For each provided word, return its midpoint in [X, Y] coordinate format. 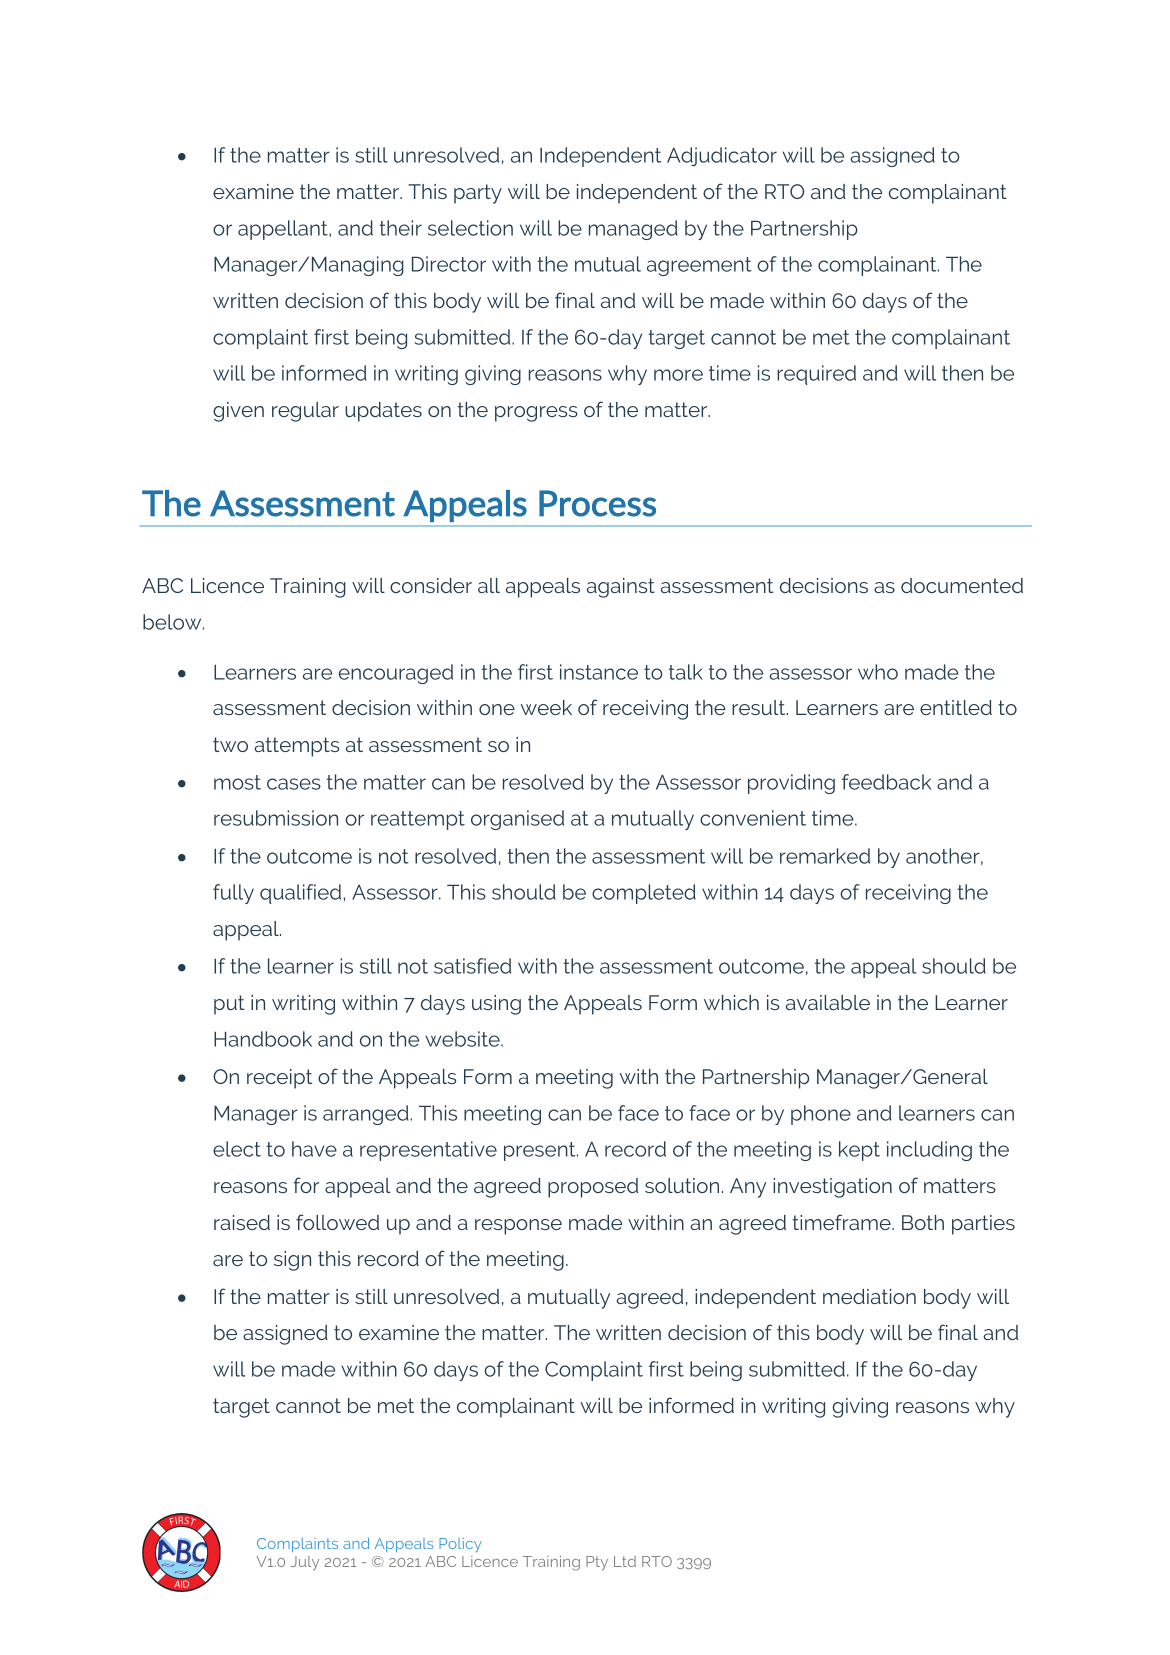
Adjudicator [722, 156]
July [305, 1563]
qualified [300, 894]
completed [644, 894]
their [400, 228]
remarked [825, 856]
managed [633, 230]
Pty [597, 1563]
